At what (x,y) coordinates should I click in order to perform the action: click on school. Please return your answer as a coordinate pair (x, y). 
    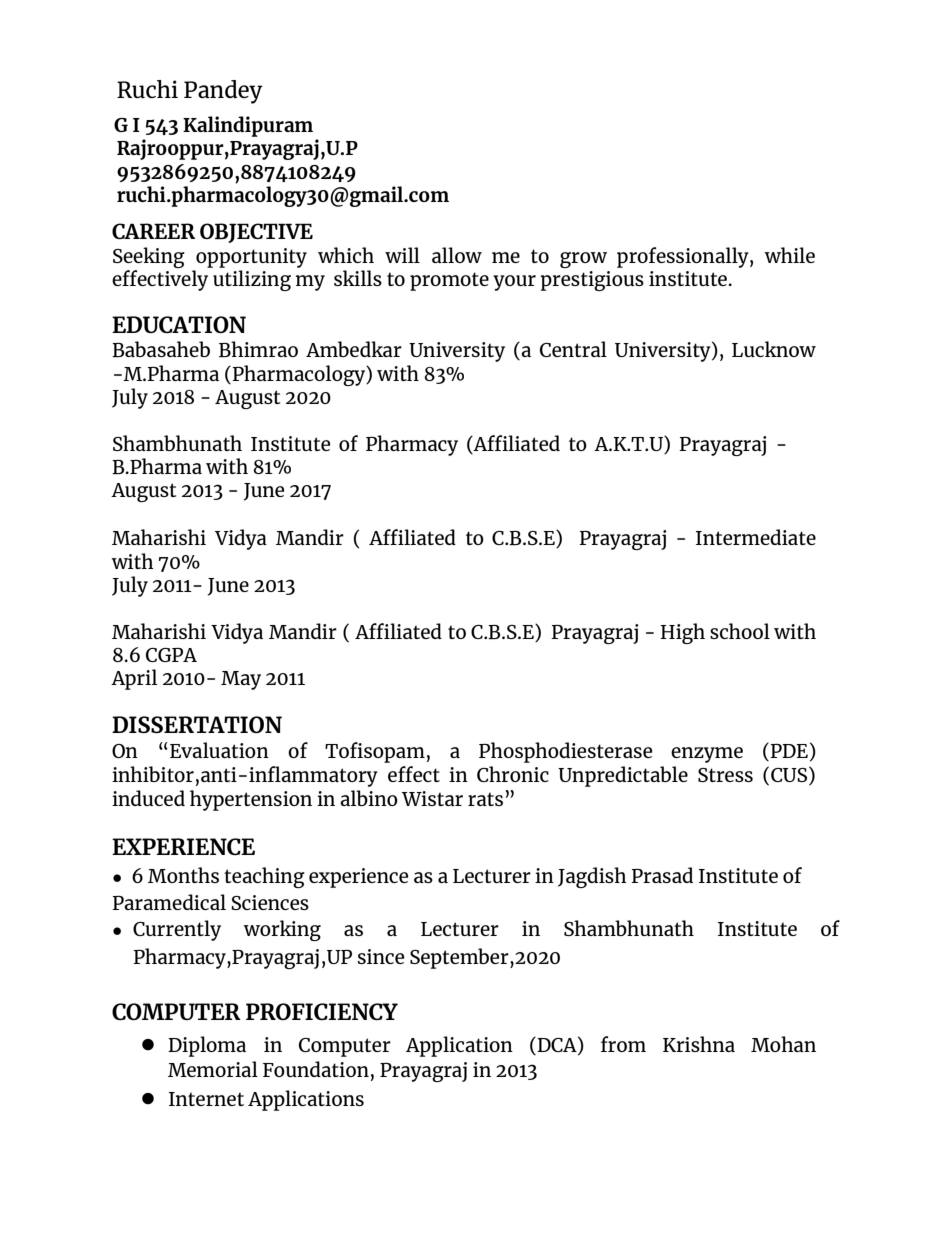
    Looking at the image, I should click on (740, 631).
